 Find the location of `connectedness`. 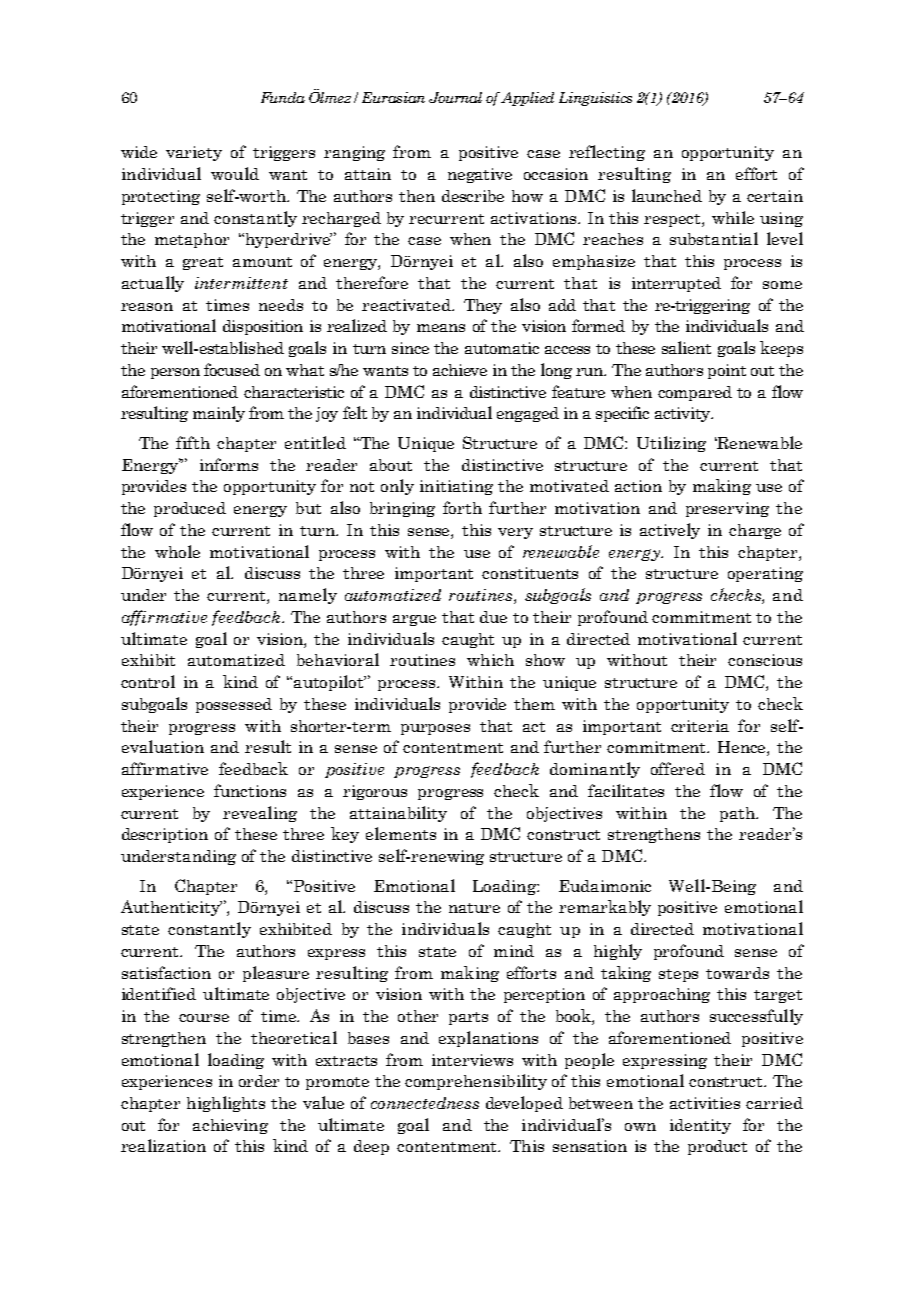

connectedness is located at coordinates (425, 1103).
